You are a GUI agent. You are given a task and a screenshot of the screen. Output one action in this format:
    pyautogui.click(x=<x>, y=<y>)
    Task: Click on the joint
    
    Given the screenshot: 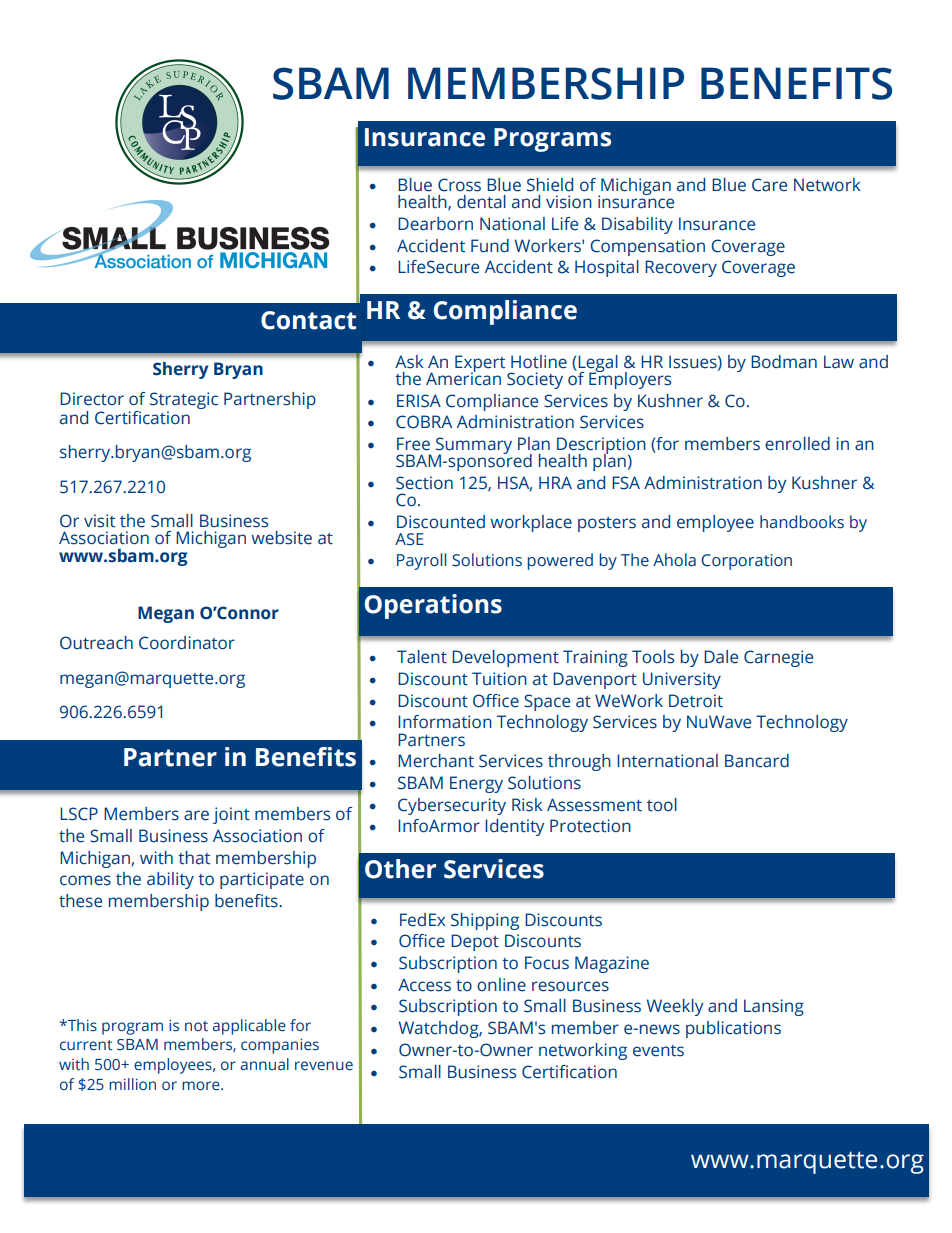 What is the action you would take?
    pyautogui.click(x=231, y=815)
